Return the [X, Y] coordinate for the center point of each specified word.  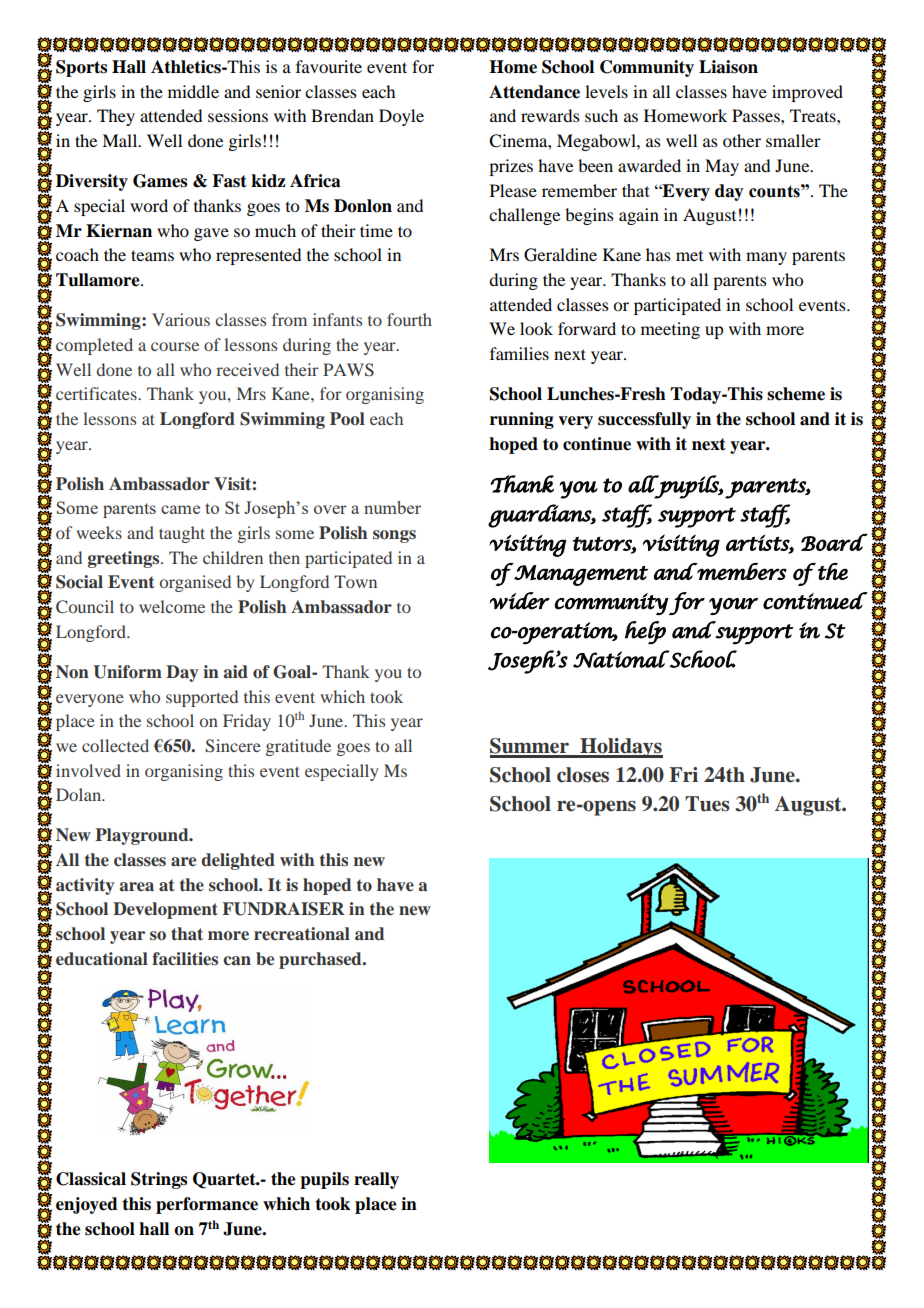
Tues [707, 804]
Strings [159, 1180]
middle [193, 91]
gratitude [298, 747]
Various [181, 319]
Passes [757, 115]
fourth [409, 319]
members [741, 571]
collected [115, 745]
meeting [670, 330]
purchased [321, 960]
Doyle [401, 117]
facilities [185, 959]
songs [394, 536]
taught [182, 534]
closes [583, 775]
